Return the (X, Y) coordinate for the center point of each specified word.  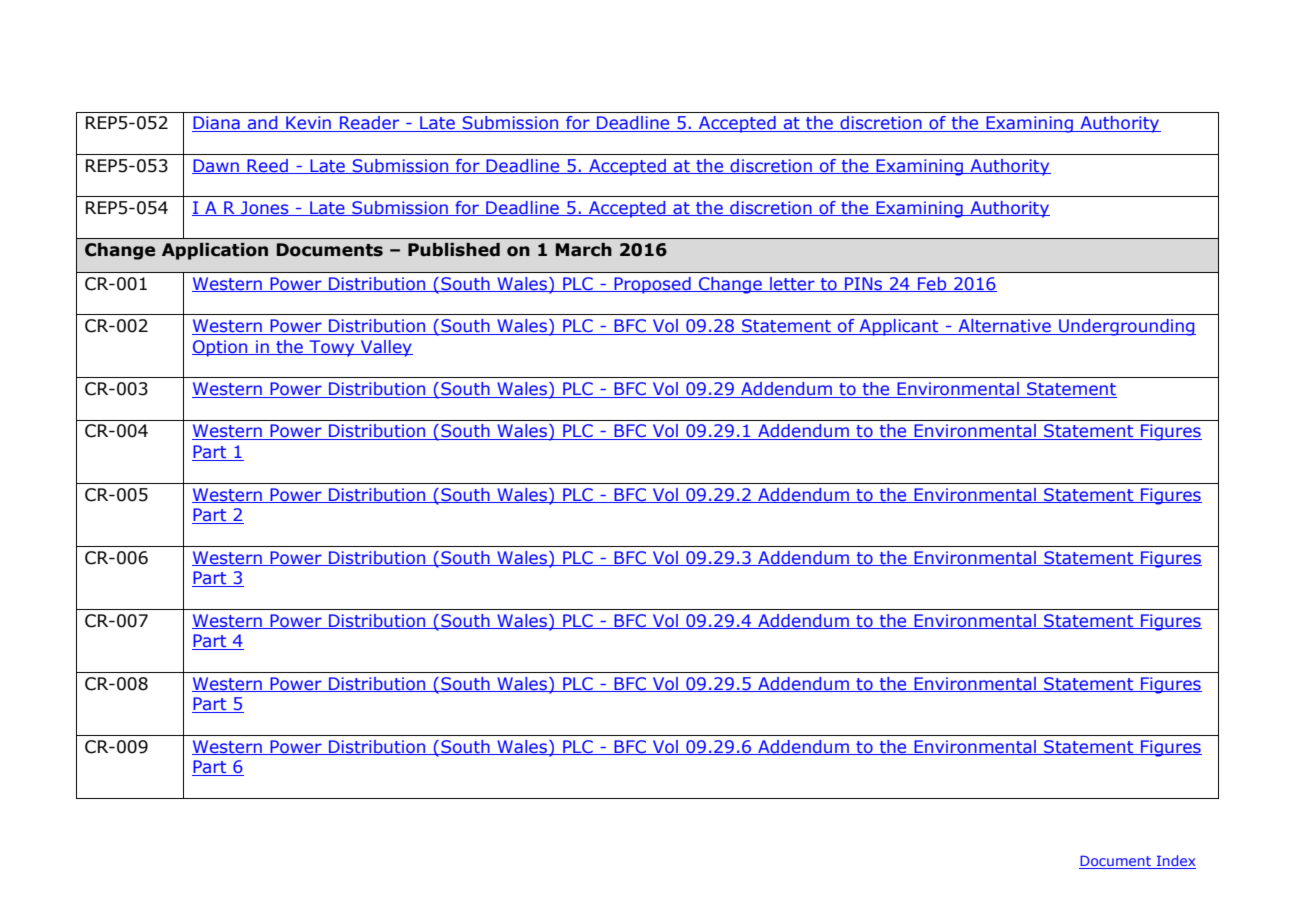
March (584, 250)
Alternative (1004, 327)
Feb (932, 284)
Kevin (308, 124)
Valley (386, 348)
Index (1175, 862)
